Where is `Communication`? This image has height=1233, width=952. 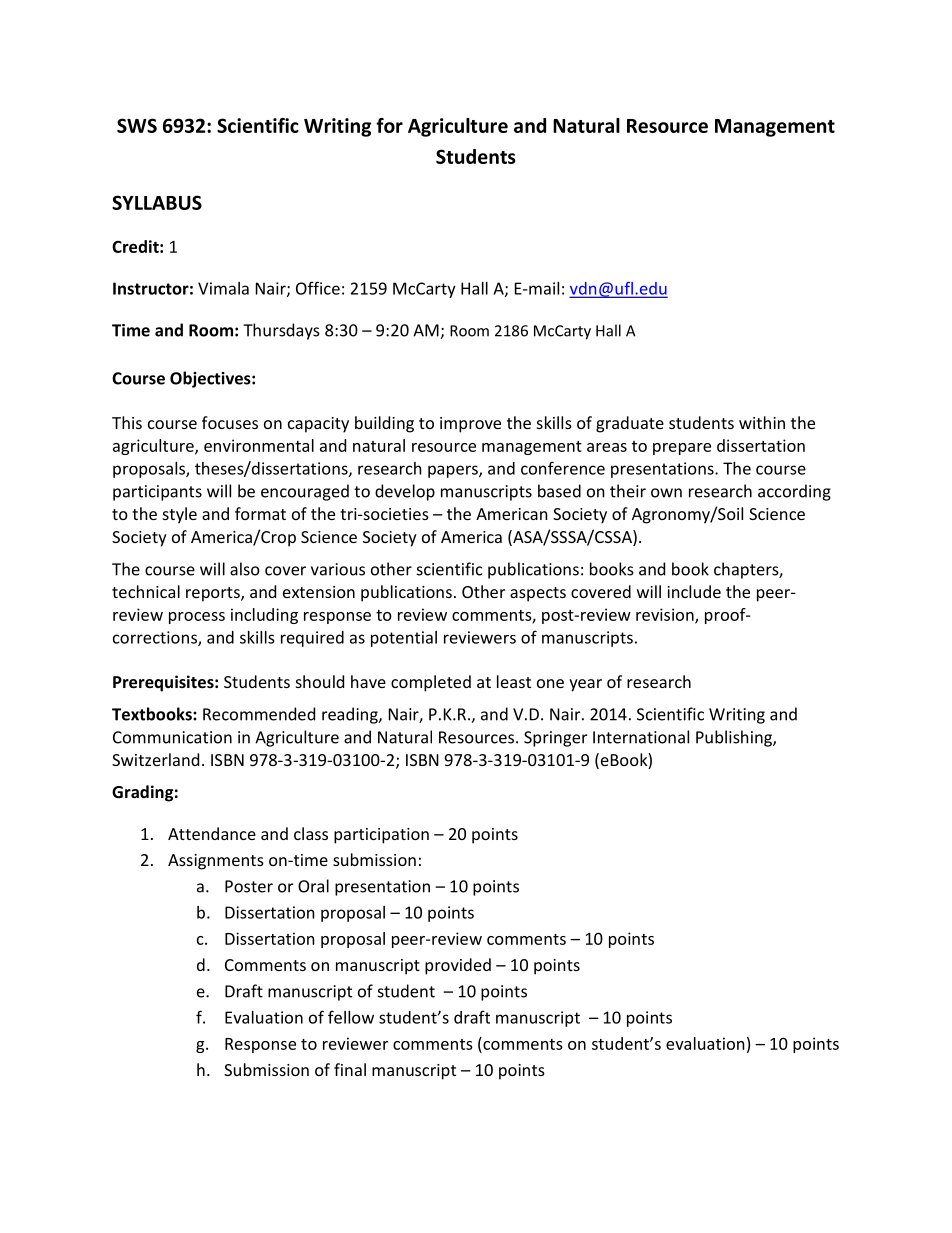 Communication is located at coordinates (172, 737).
